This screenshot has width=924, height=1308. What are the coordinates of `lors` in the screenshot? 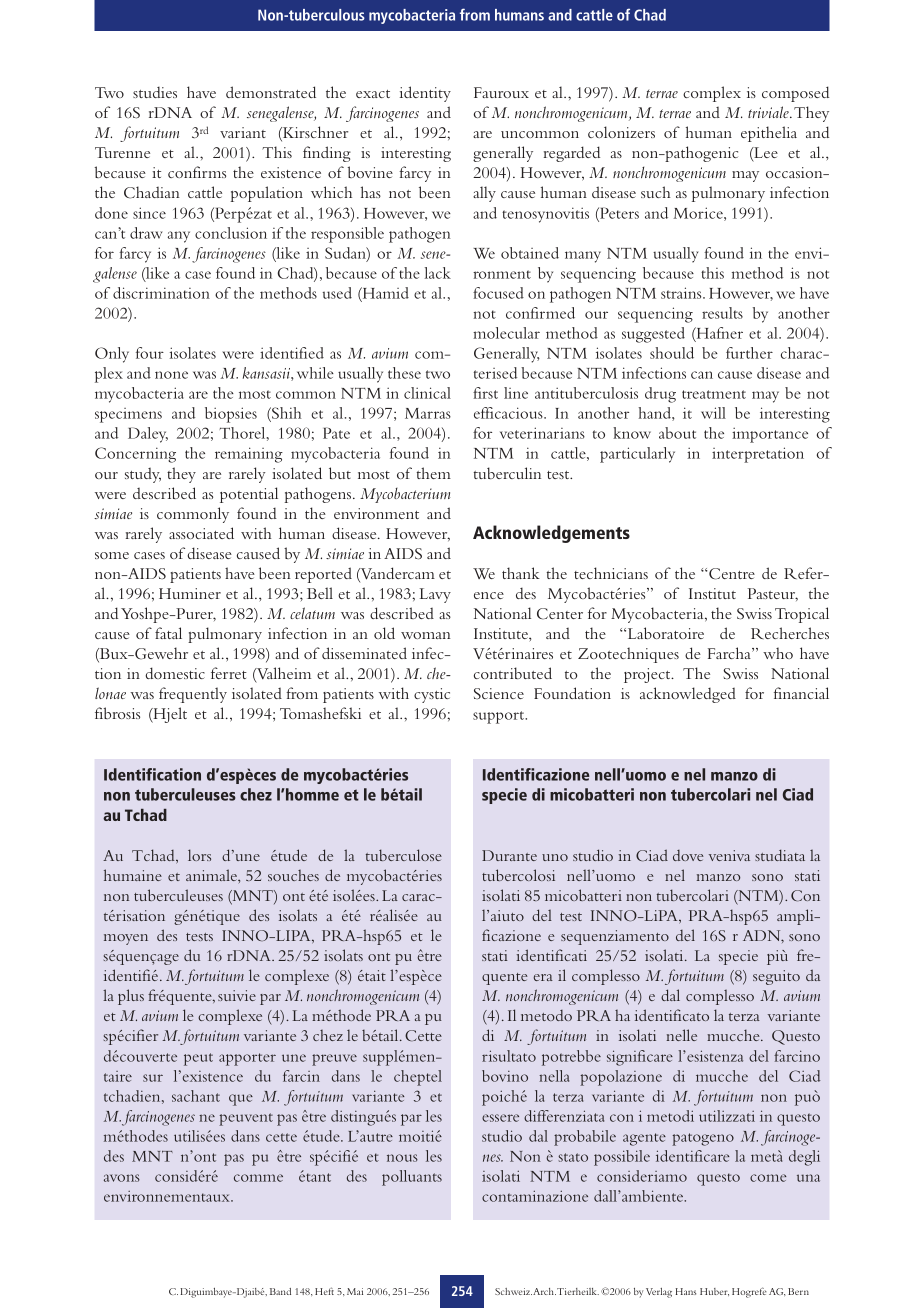 It's located at (199, 855).
